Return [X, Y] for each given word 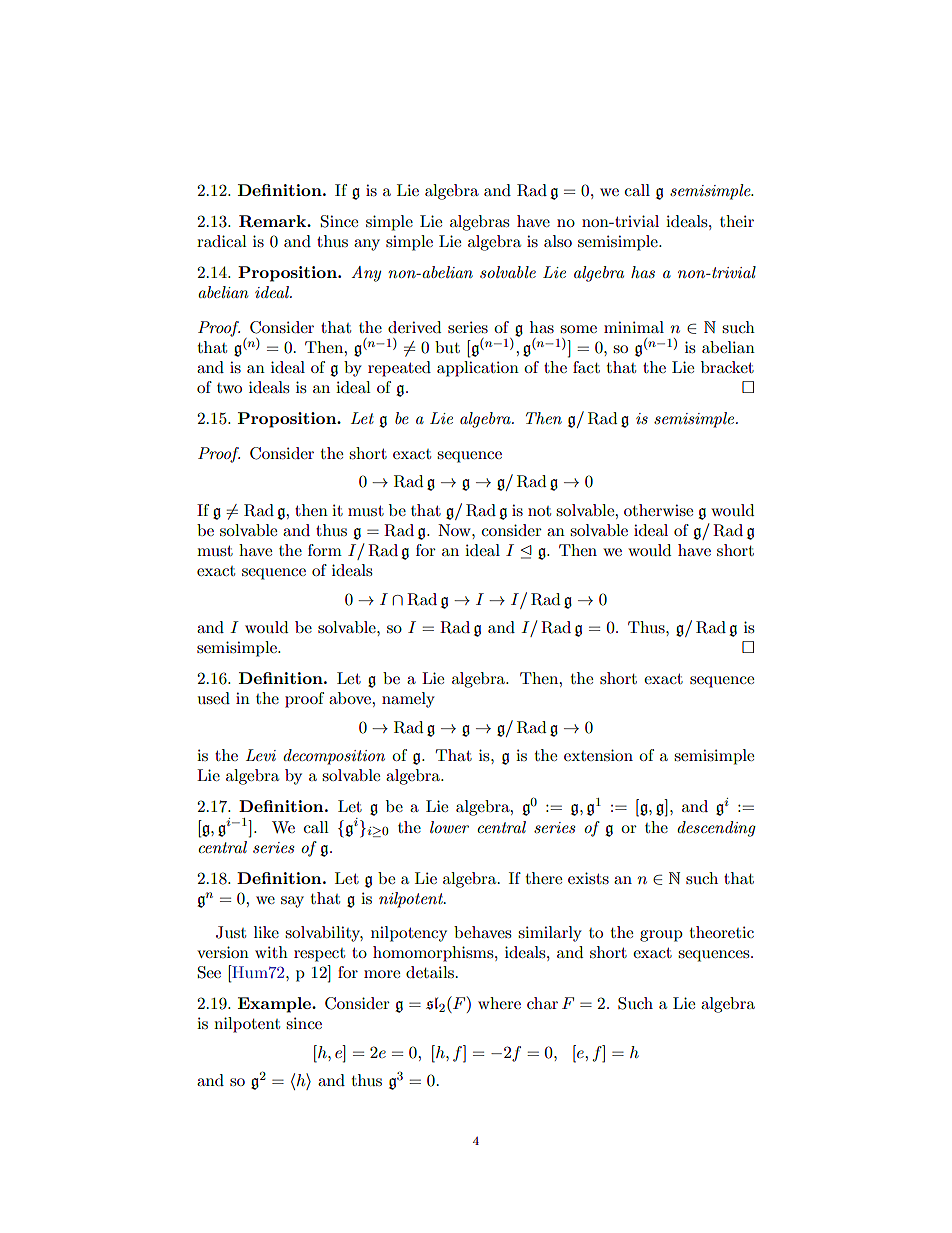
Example [275, 1005]
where [499, 1003]
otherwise [658, 510]
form [325, 550]
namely [408, 700]
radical [222, 241]
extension [598, 755]
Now [455, 530]
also [558, 241]
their [737, 221]
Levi [261, 755]
